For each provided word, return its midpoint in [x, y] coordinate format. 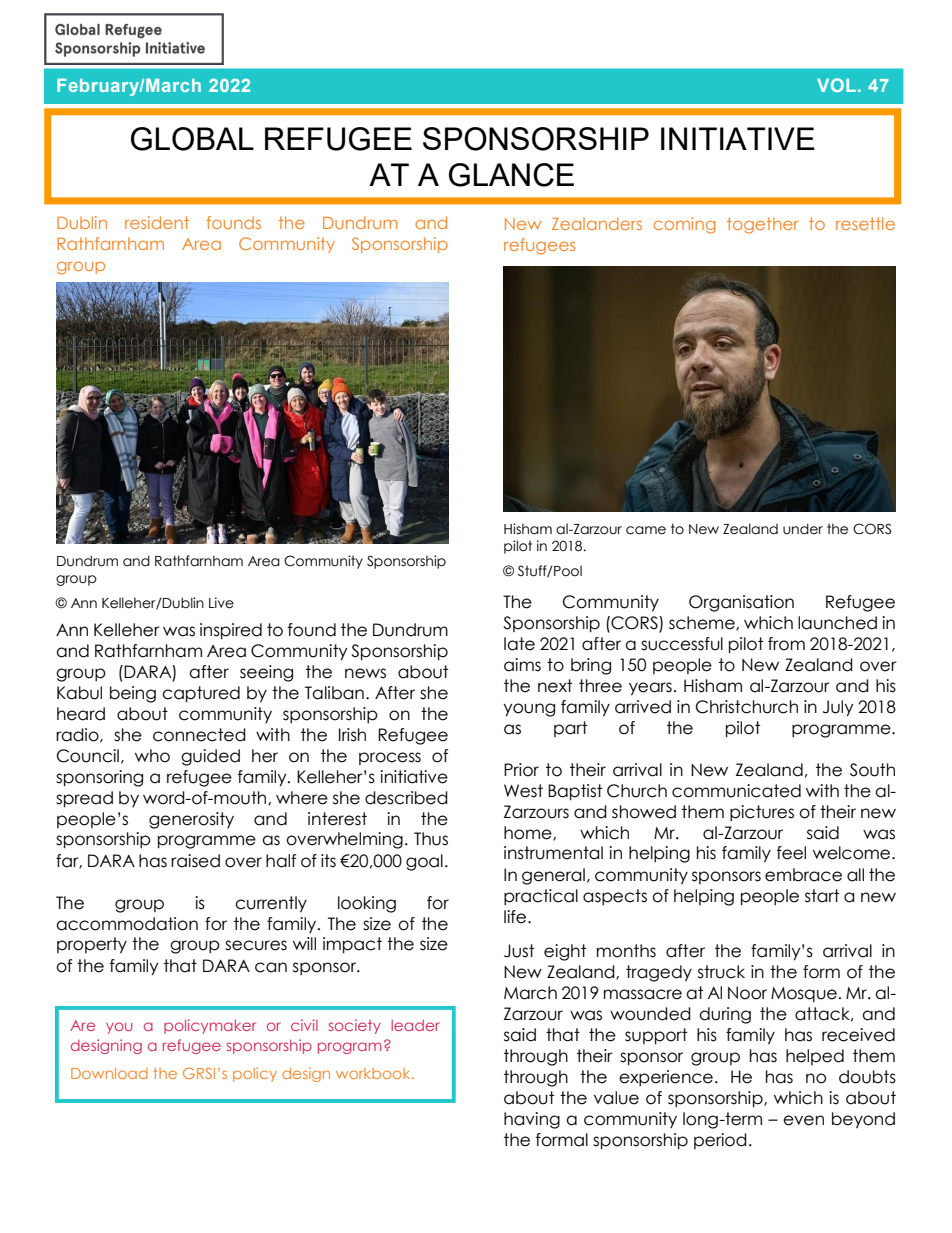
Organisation [741, 603]
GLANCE [511, 175]
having [532, 1120]
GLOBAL [192, 139]
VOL [836, 85]
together [762, 225]
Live [221, 603]
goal [424, 862]
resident [157, 222]
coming [684, 225]
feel [791, 853]
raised [195, 861]
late [519, 644]
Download [109, 1073]
